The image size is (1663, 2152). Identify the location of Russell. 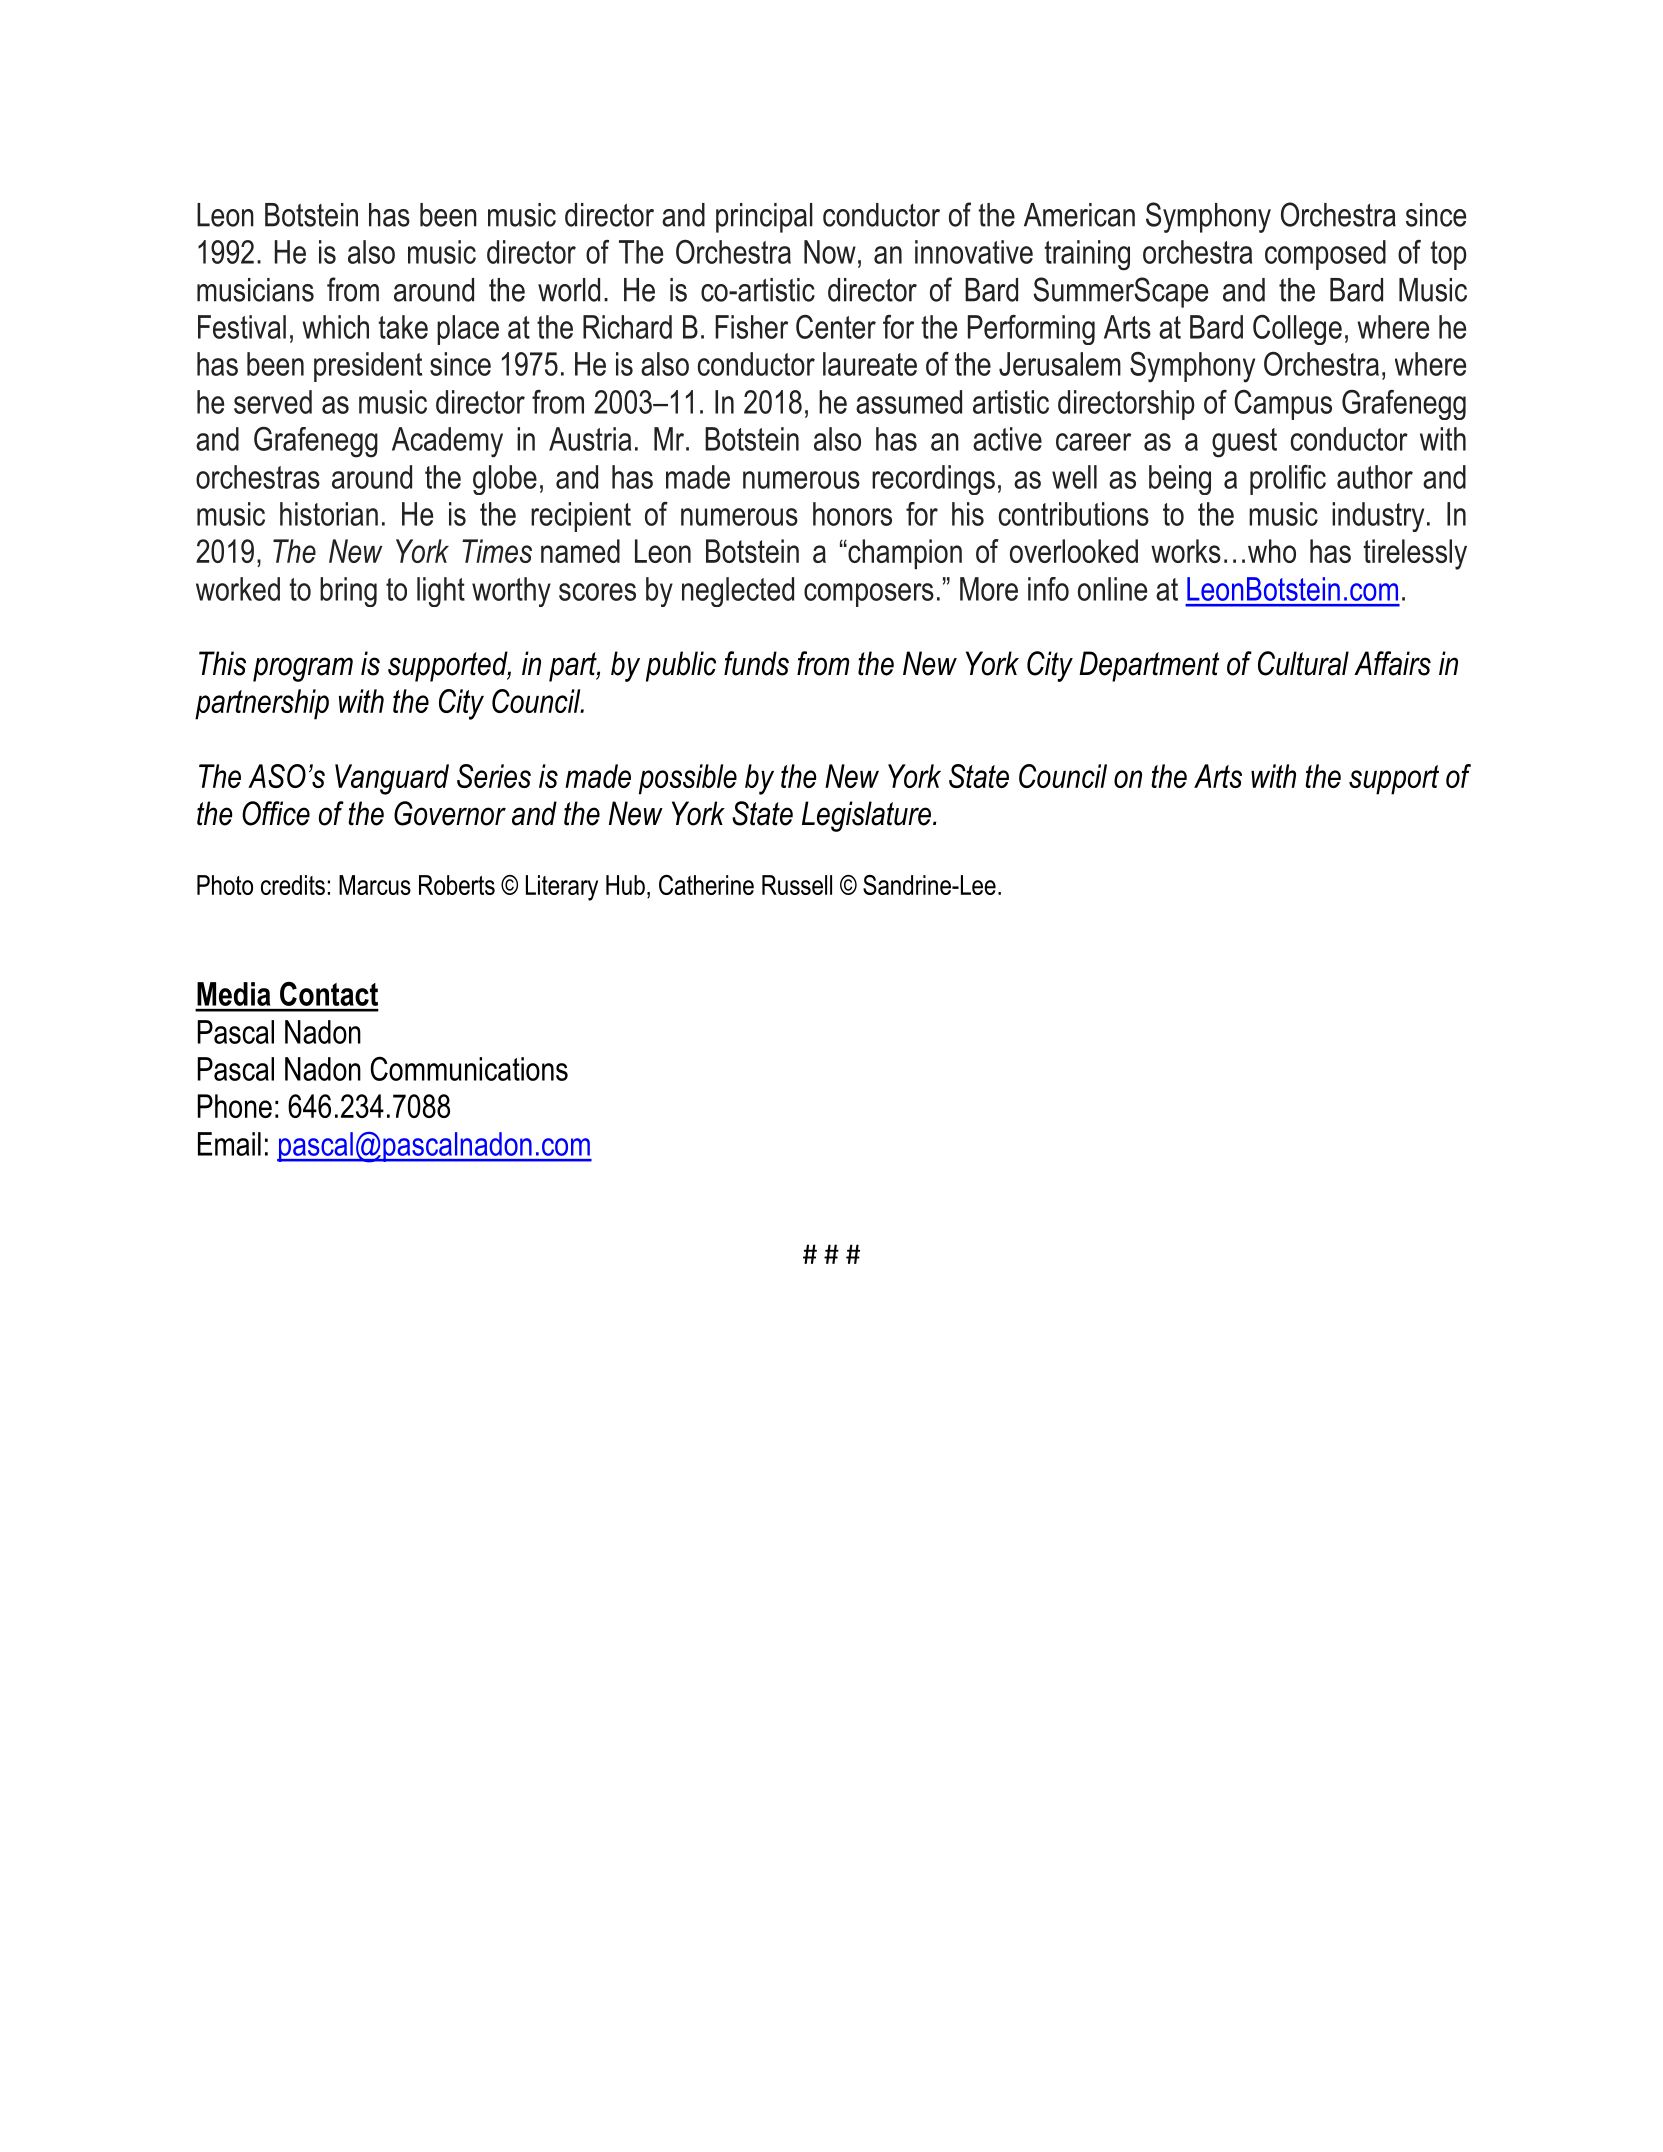
(797, 885).
